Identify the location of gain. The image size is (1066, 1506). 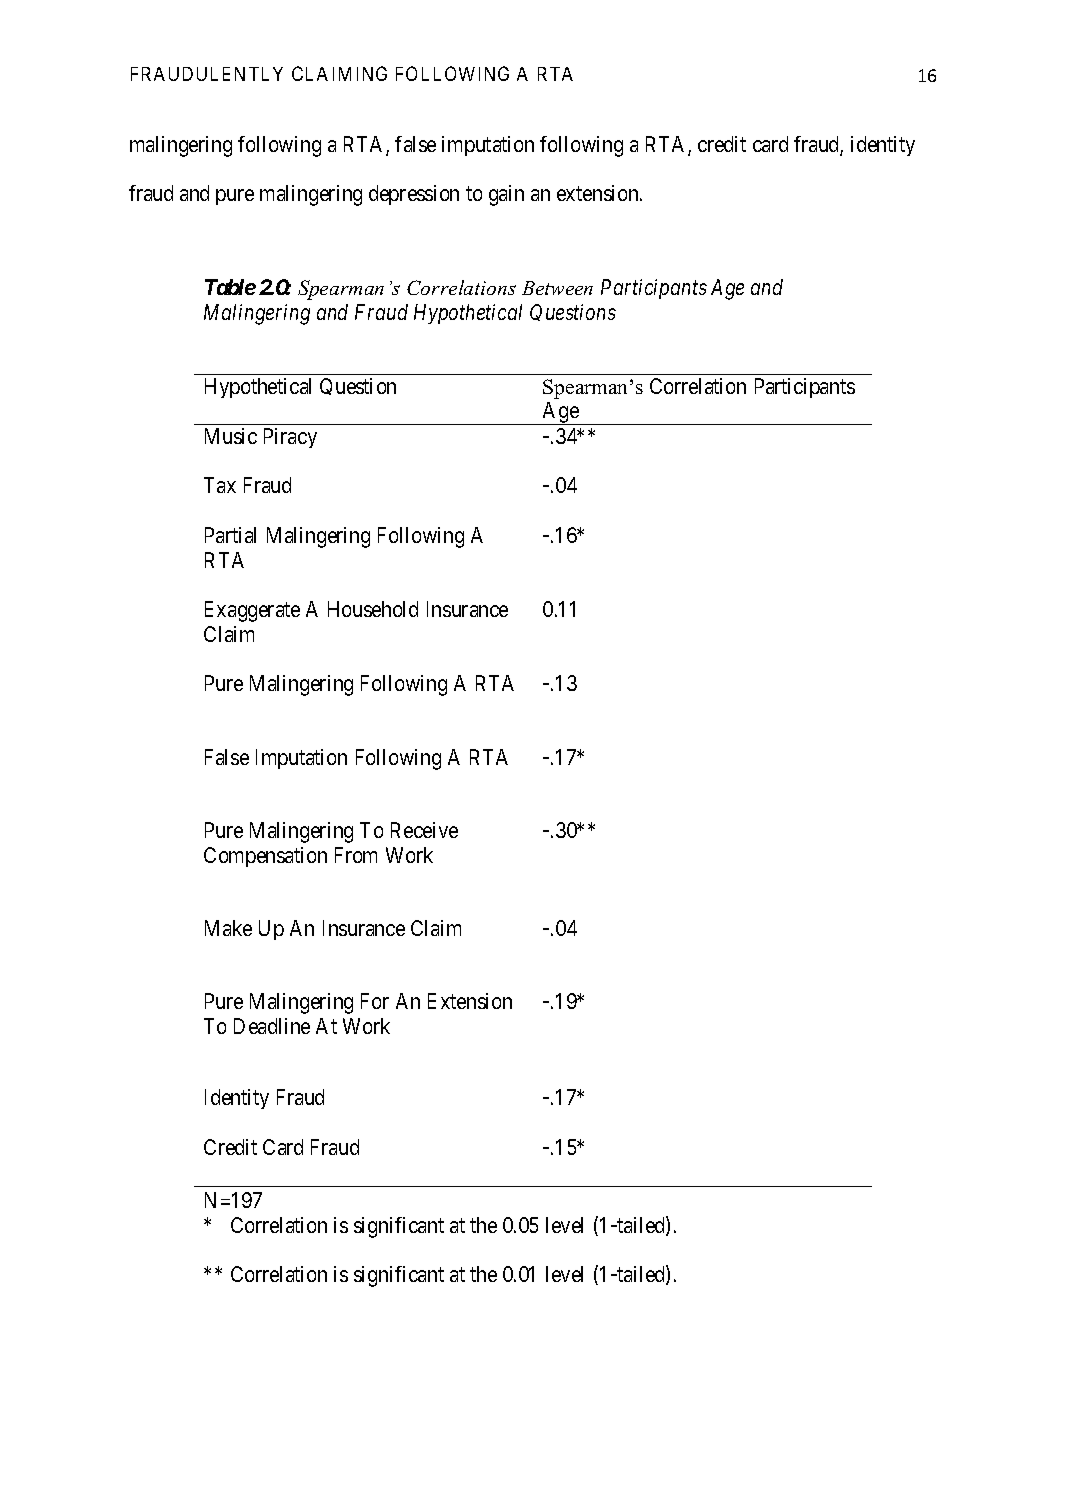
(506, 195).
